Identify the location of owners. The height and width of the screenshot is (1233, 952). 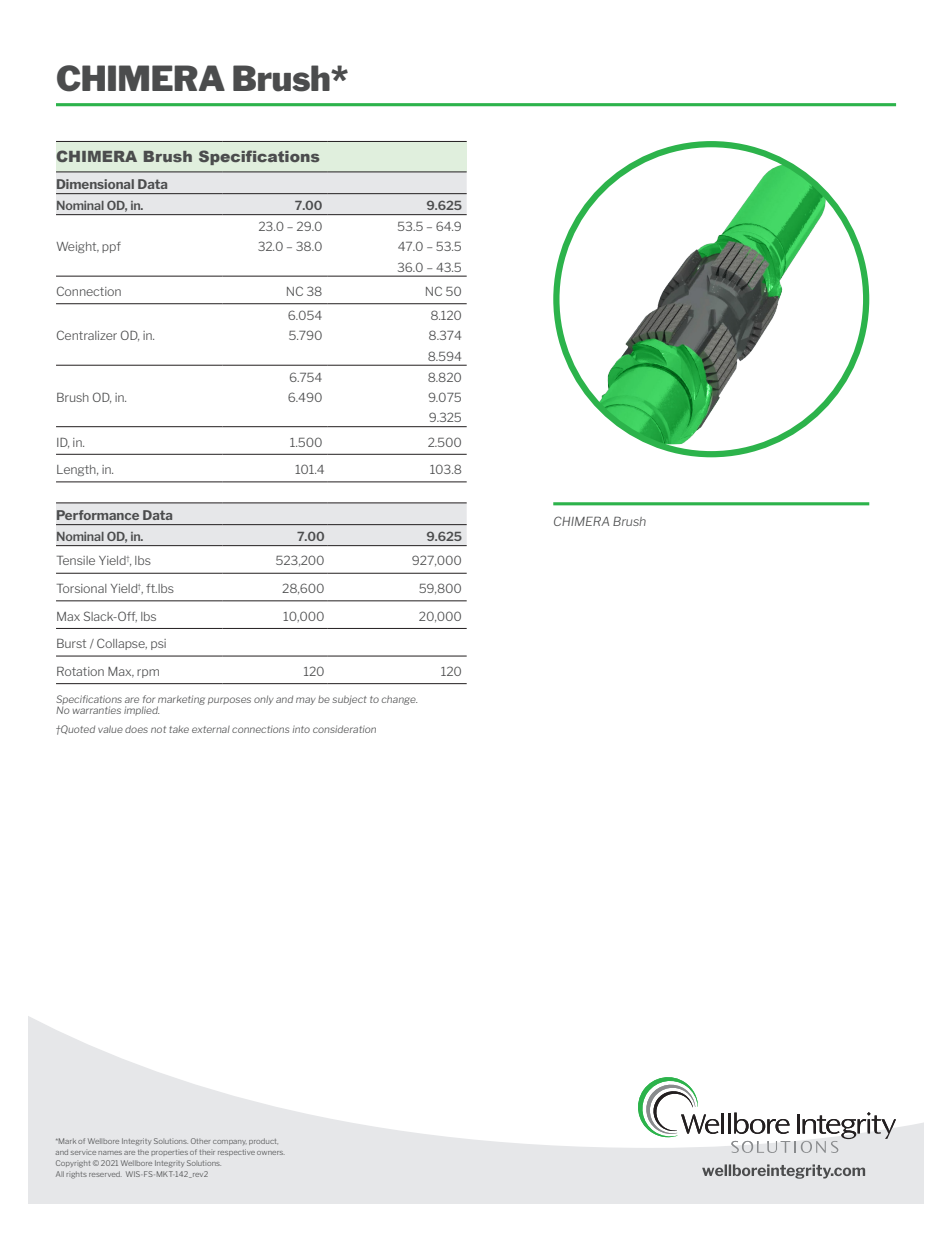
(271, 1153).
